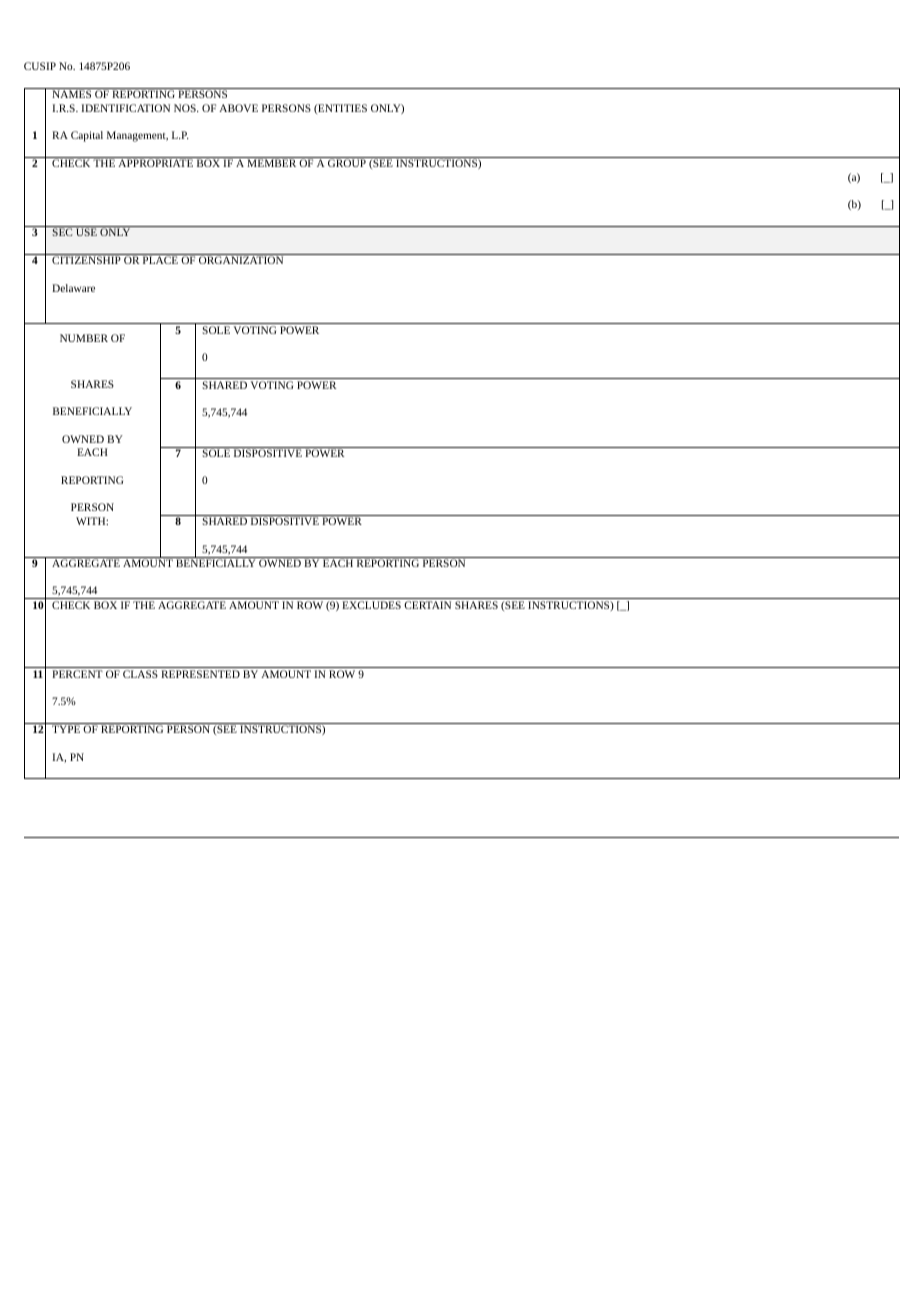 The height and width of the screenshot is (1308, 924). Describe the element at coordinates (238, 108) in the screenshot. I see `ABOVE` at that location.
